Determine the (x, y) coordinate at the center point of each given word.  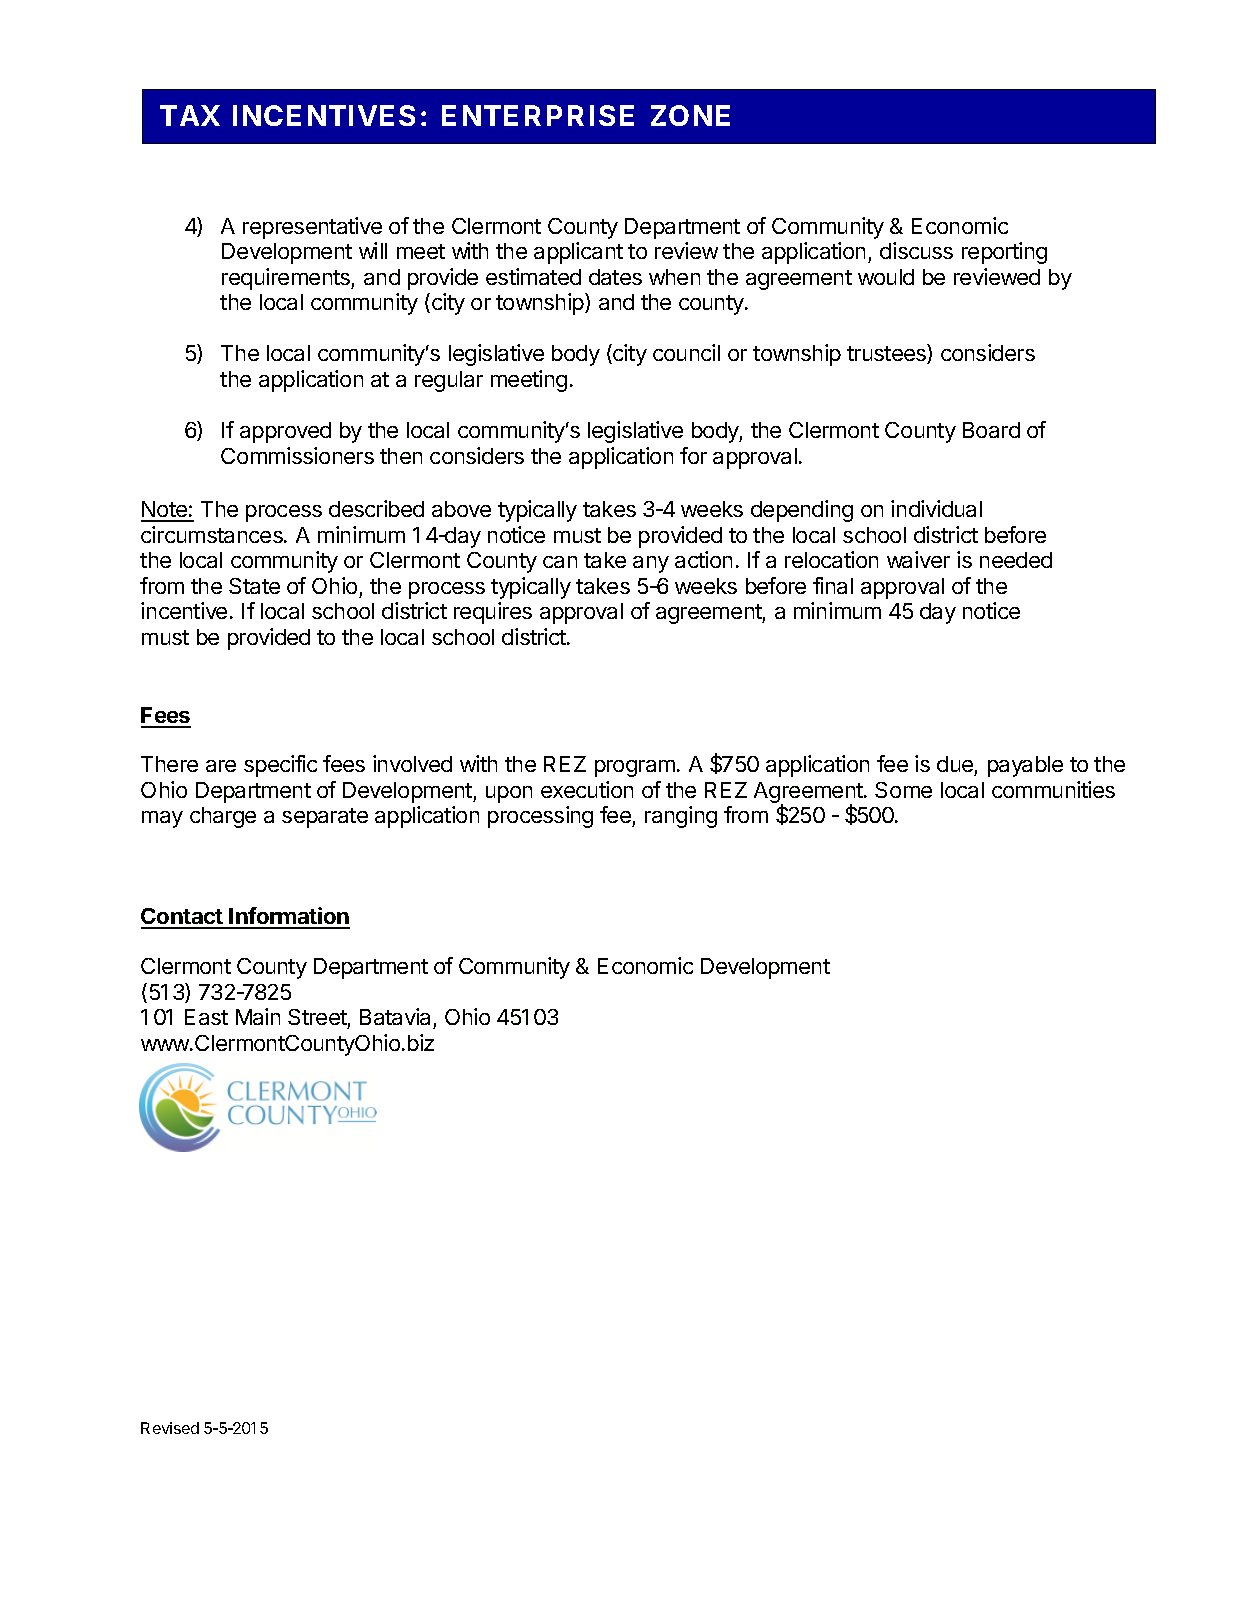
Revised (170, 1428)
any (651, 564)
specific (280, 766)
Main (258, 1016)
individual (936, 508)
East (206, 1017)
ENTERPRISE (538, 115)
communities (1053, 789)
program (635, 768)
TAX (190, 115)
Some (903, 790)
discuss (916, 250)
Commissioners (297, 455)
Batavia (395, 1016)
